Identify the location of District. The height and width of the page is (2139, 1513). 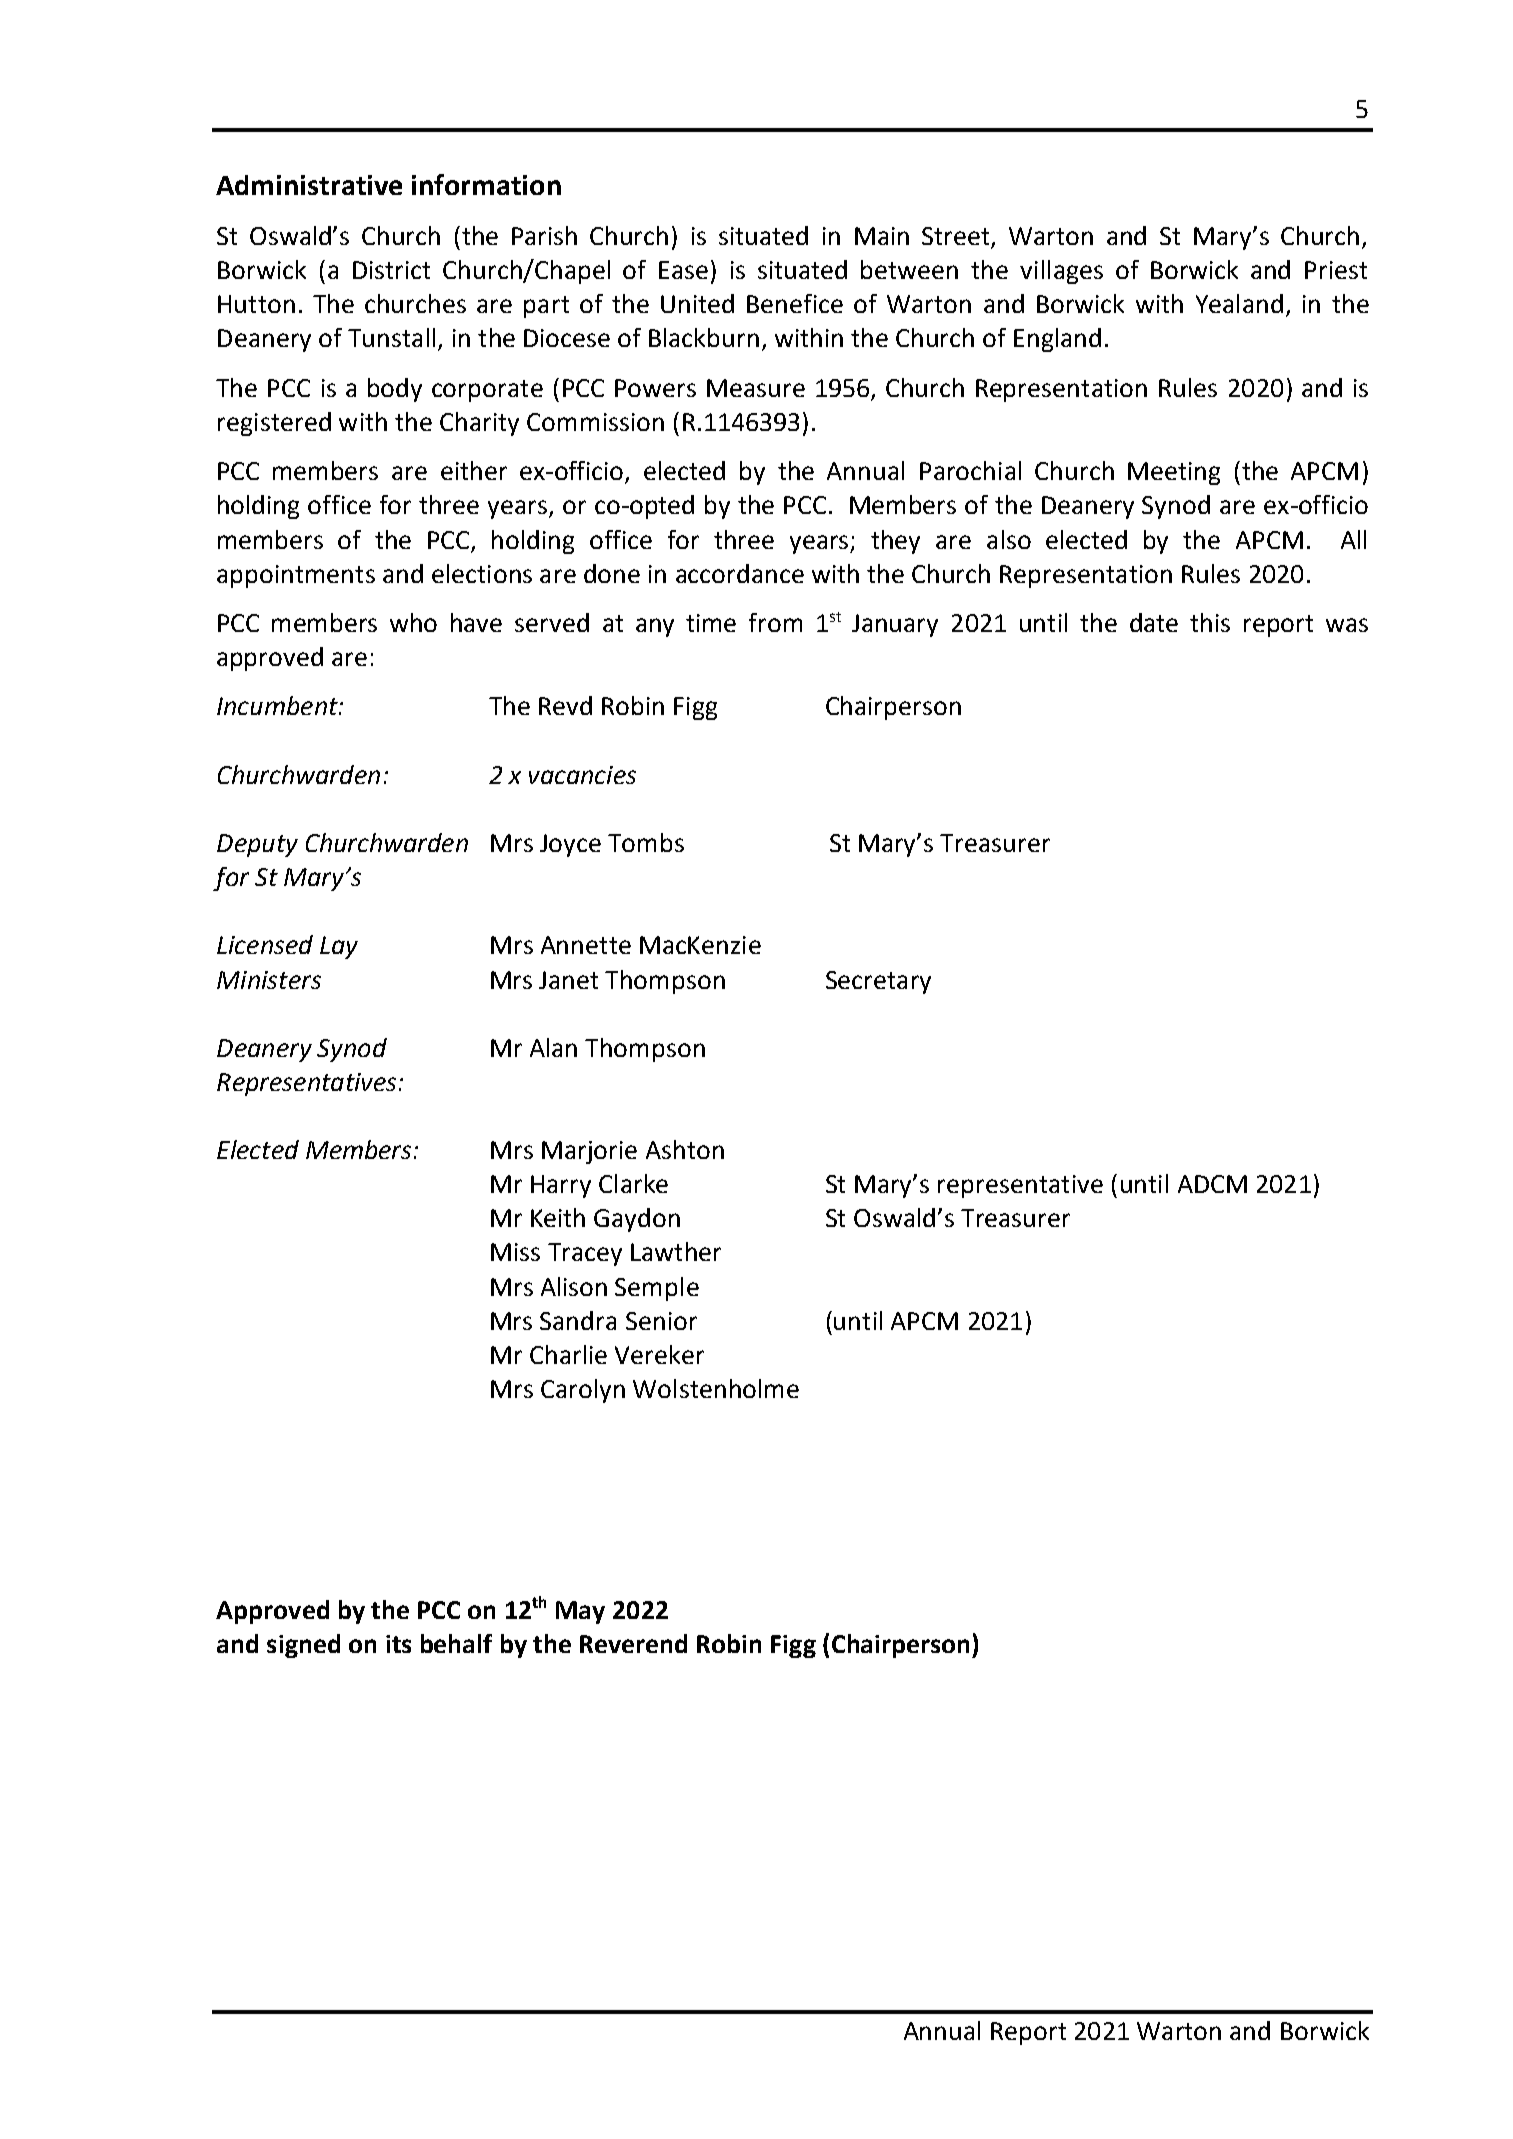
(391, 270).
